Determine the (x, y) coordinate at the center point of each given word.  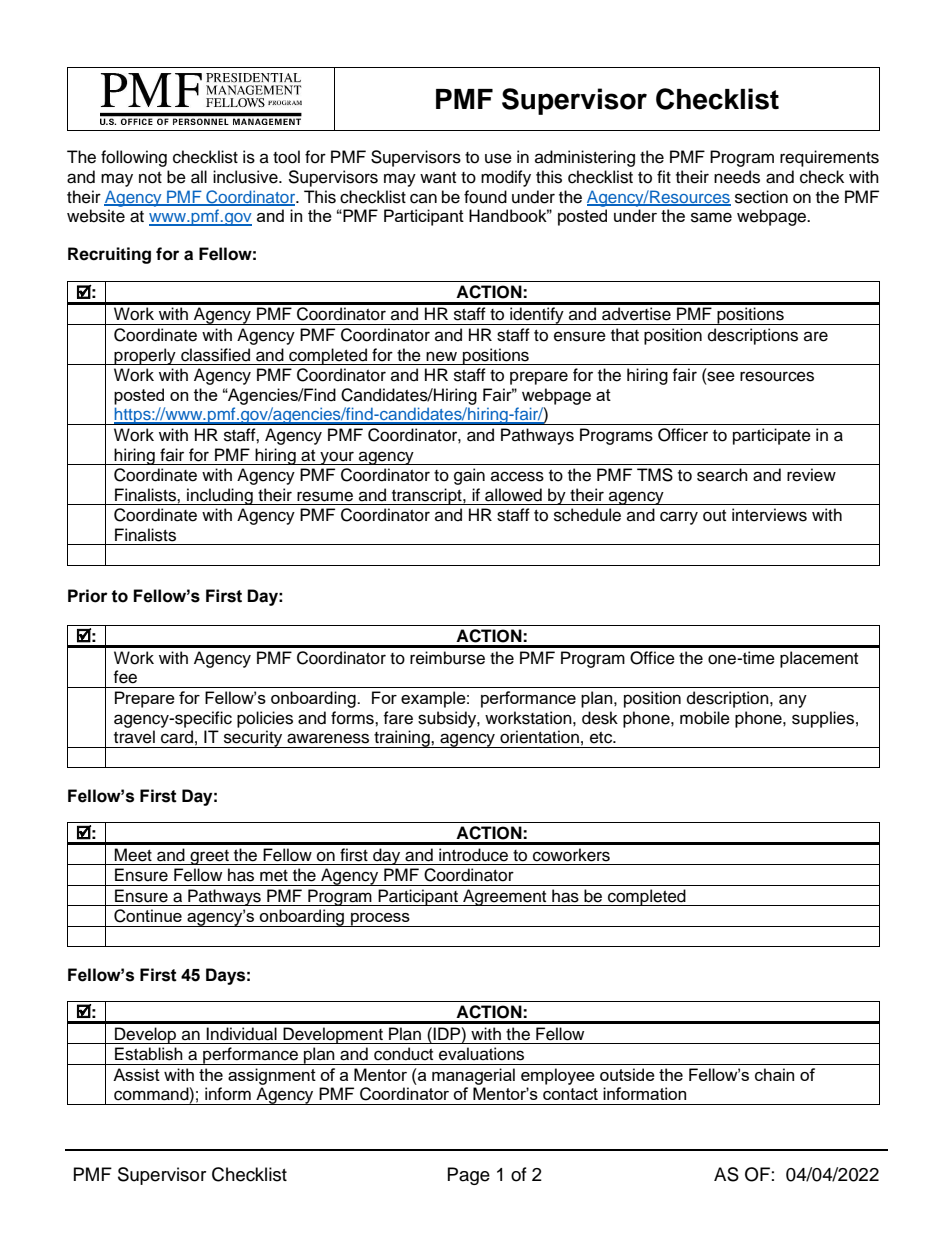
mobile (705, 718)
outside (627, 1074)
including (220, 496)
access (517, 476)
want (438, 178)
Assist (136, 1074)
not (150, 178)
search (722, 475)
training (402, 739)
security (253, 739)
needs (737, 177)
